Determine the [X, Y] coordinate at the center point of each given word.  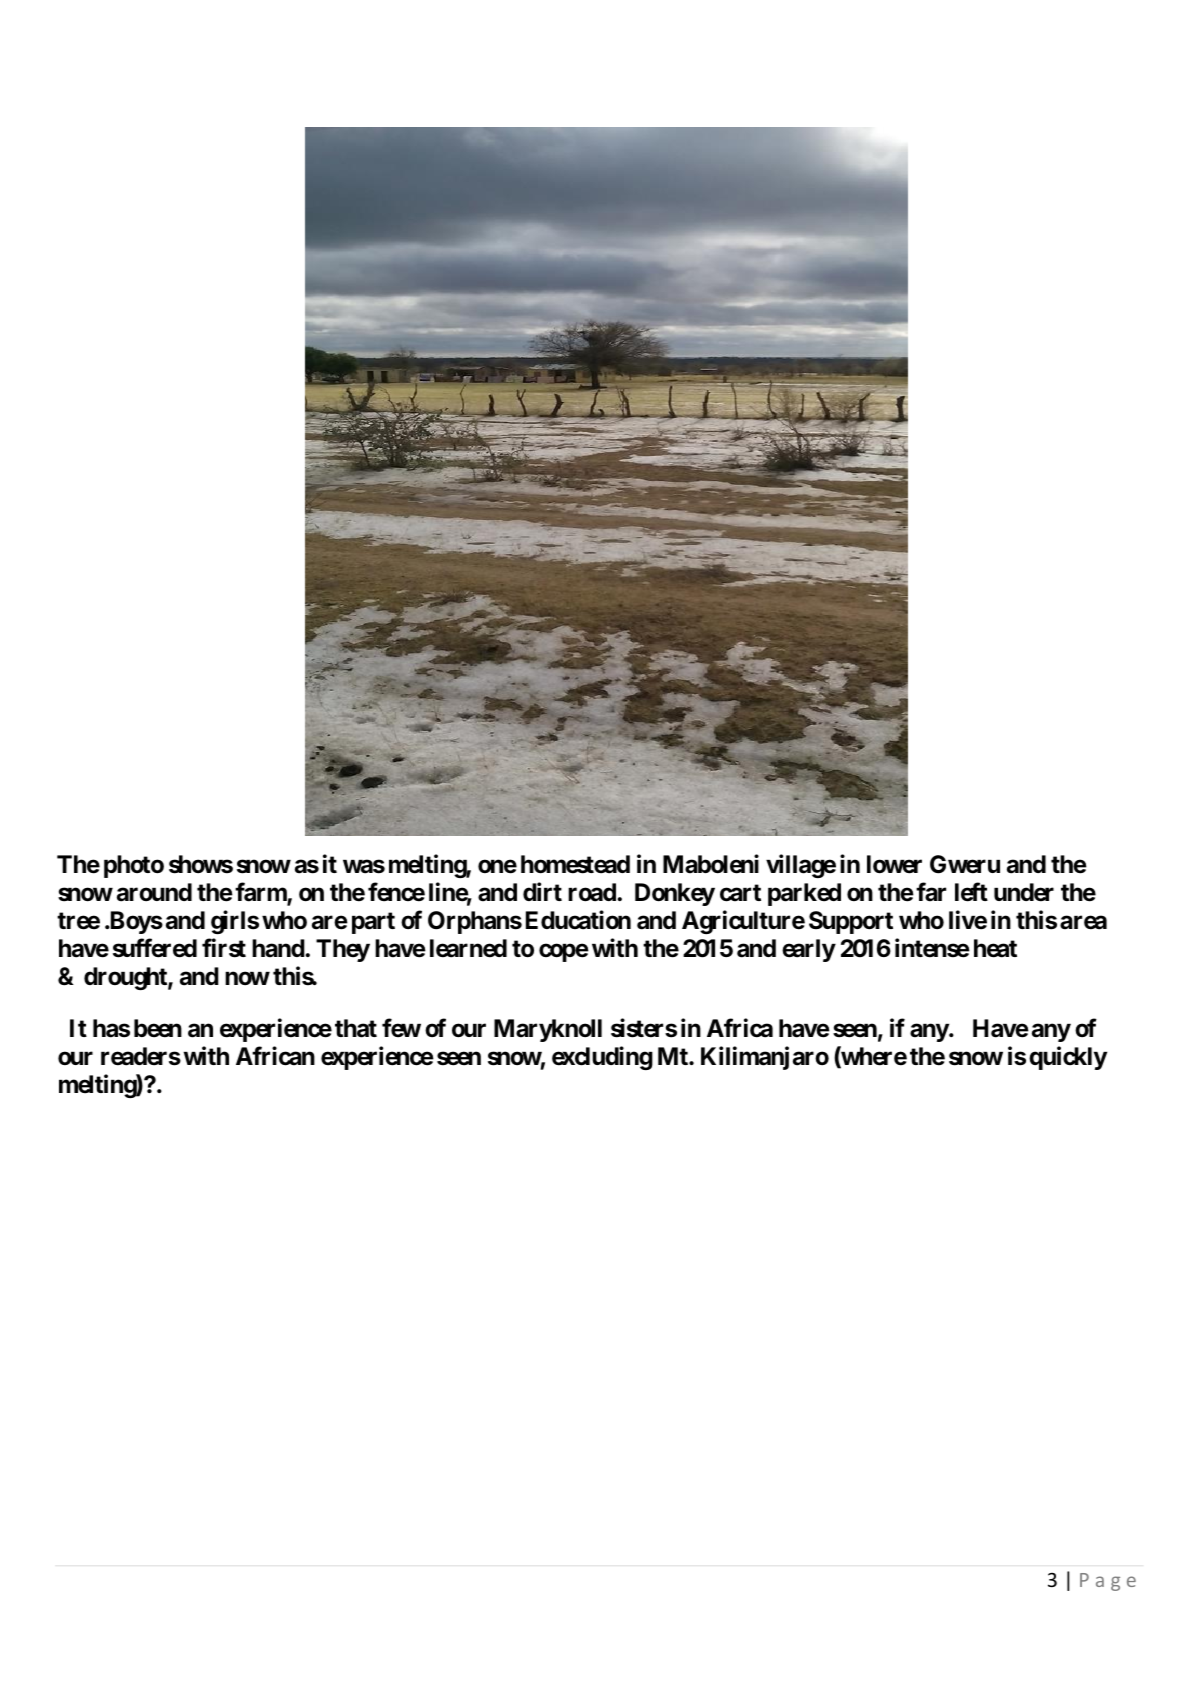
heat [995, 948]
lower [894, 864]
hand [278, 948]
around [154, 892]
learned [468, 948]
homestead [575, 864]
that [356, 1028]
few [401, 1028]
